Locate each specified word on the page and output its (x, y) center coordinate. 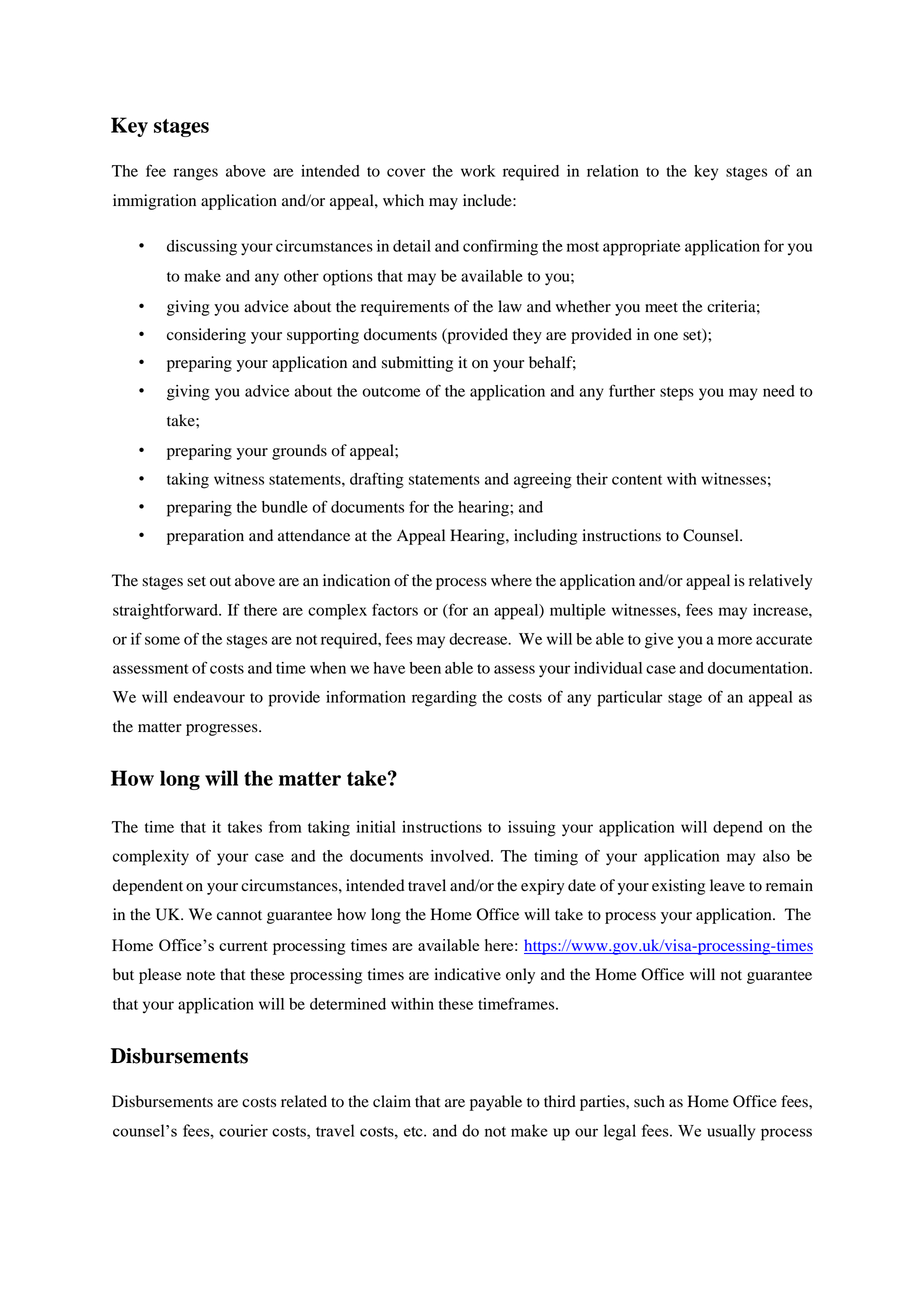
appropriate (642, 248)
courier (243, 1130)
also (776, 856)
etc (414, 1131)
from (285, 826)
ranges (196, 174)
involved (461, 856)
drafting (377, 480)
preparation (205, 537)
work (478, 171)
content (637, 480)
